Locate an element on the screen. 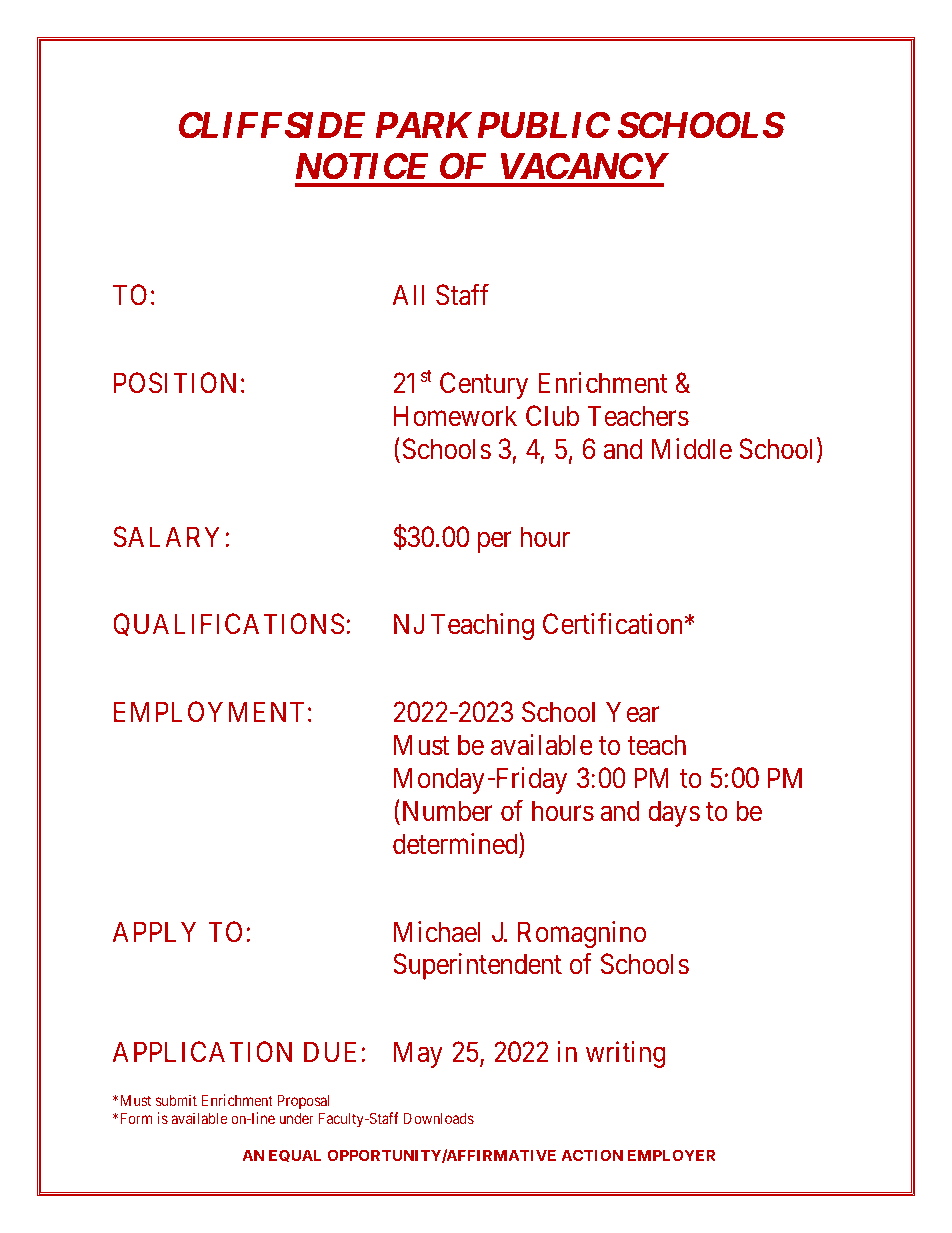 Image resolution: width=952 pixels, height=1233 pixels. POSITION is located at coordinates (175, 383).
